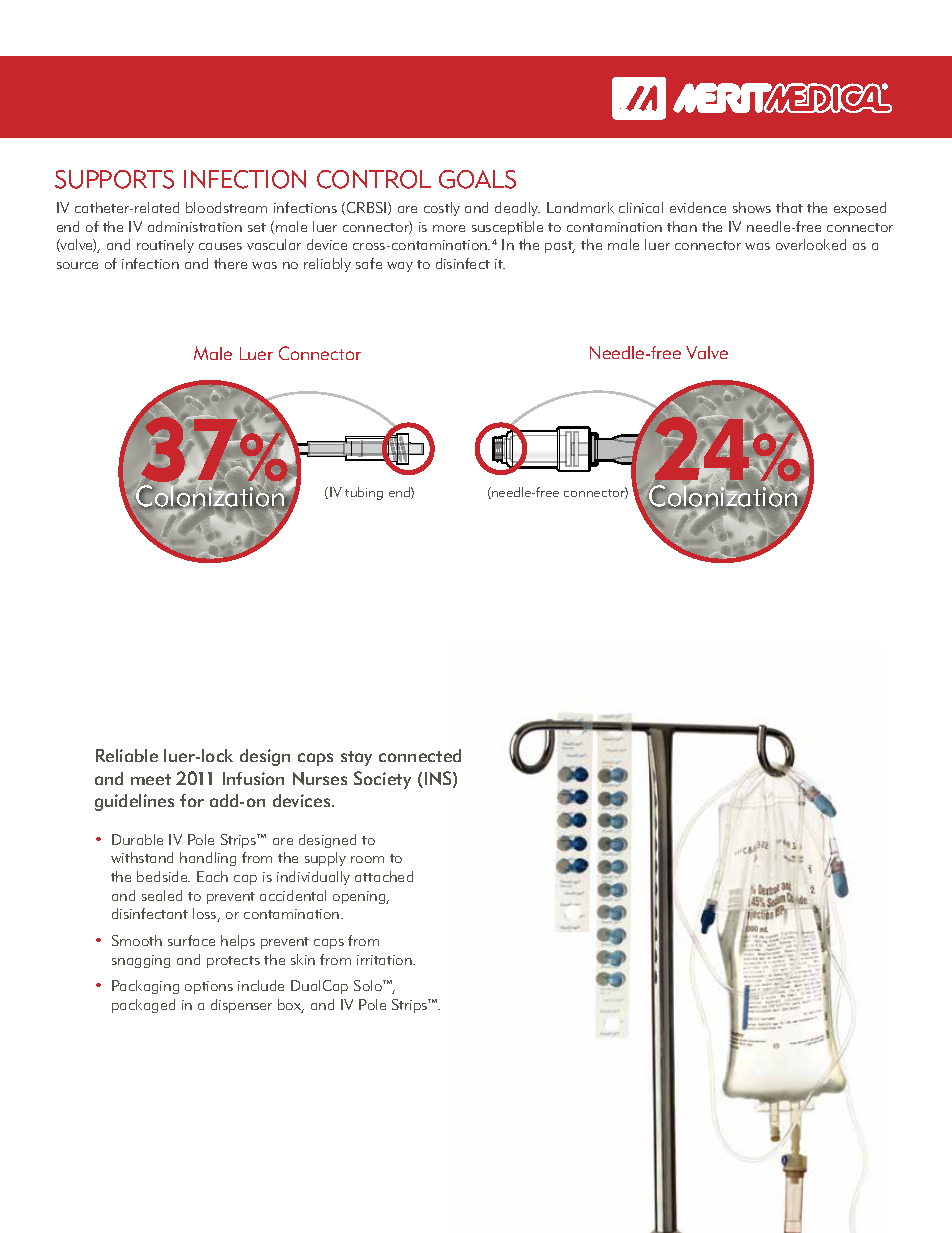 This page has height=1233, width=952. I want to click on way, so click(400, 267).
